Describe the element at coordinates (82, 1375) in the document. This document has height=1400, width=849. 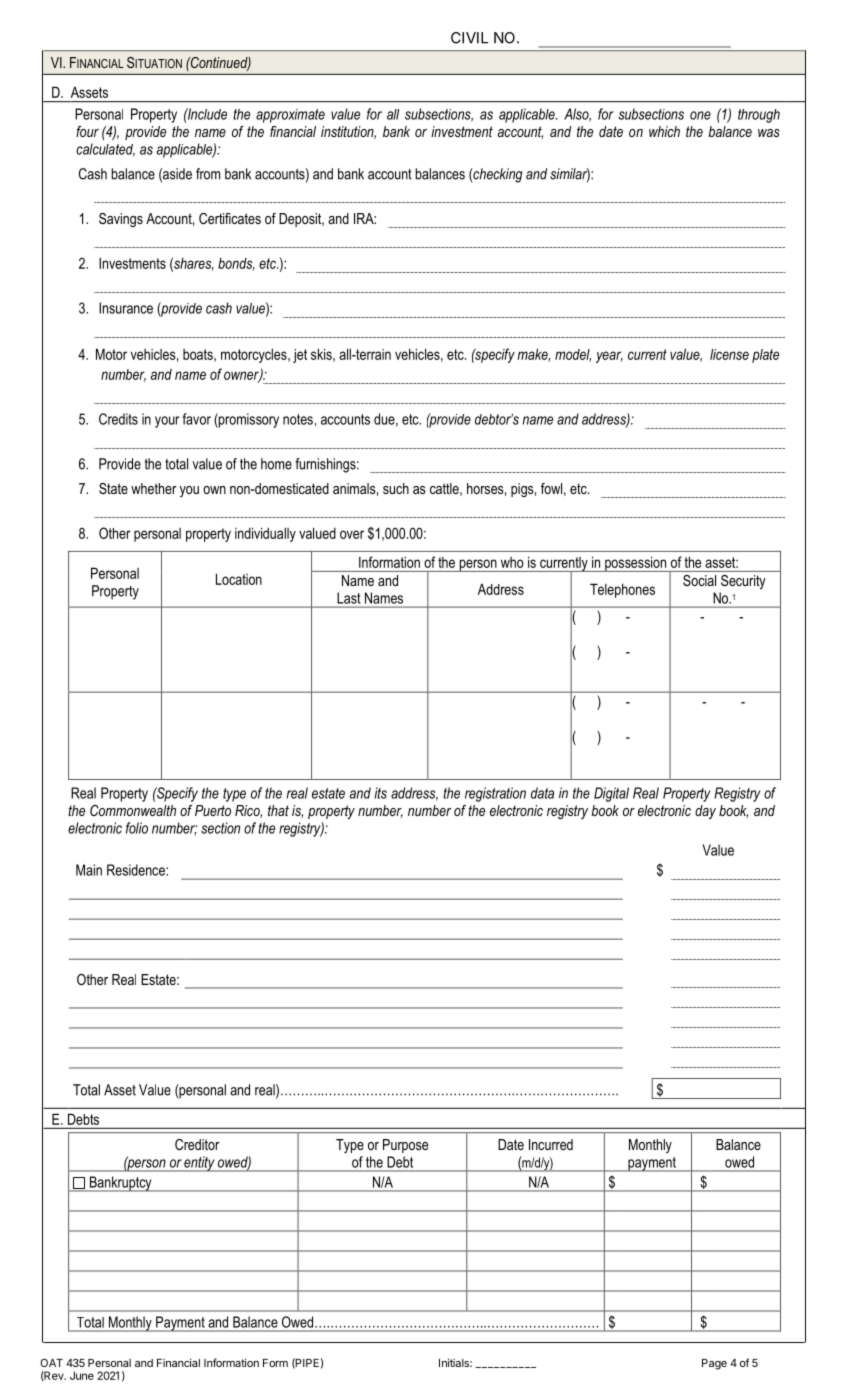
I see `June` at that location.
